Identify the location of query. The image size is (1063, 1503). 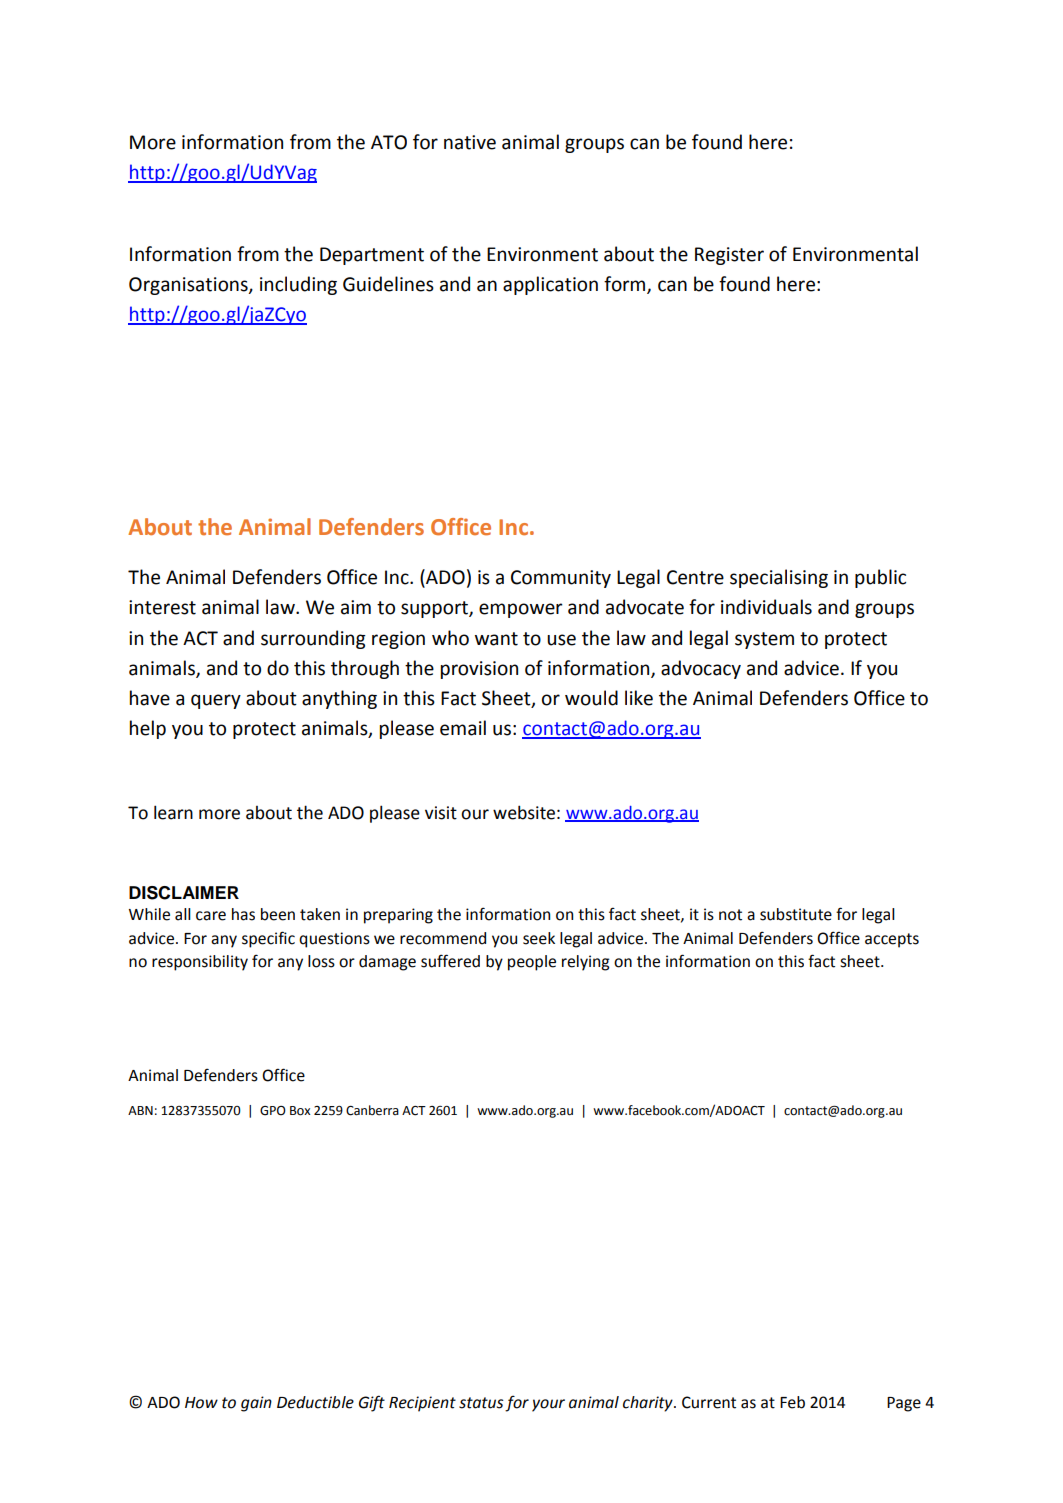
(216, 701).
